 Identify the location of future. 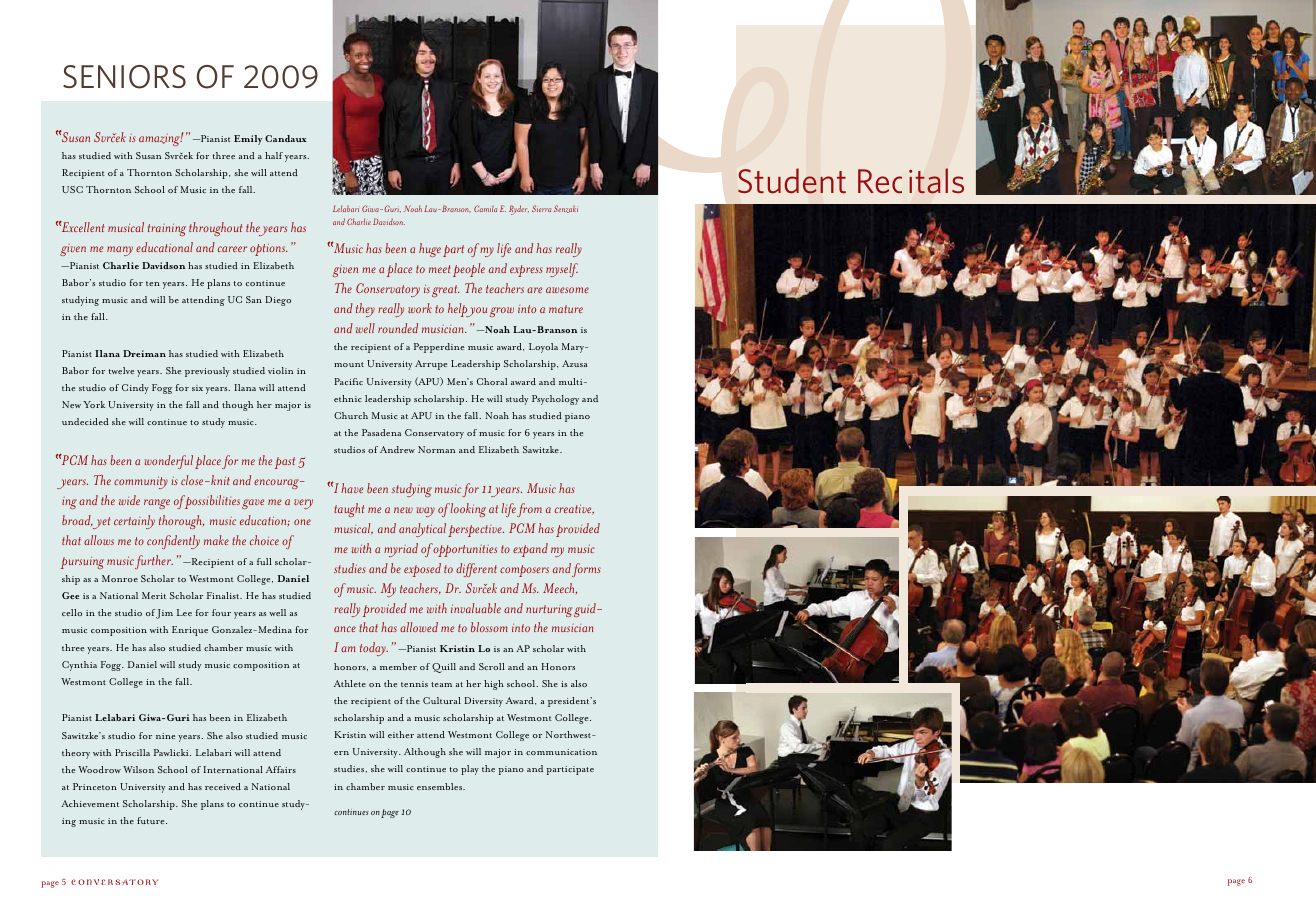
(152, 820).
